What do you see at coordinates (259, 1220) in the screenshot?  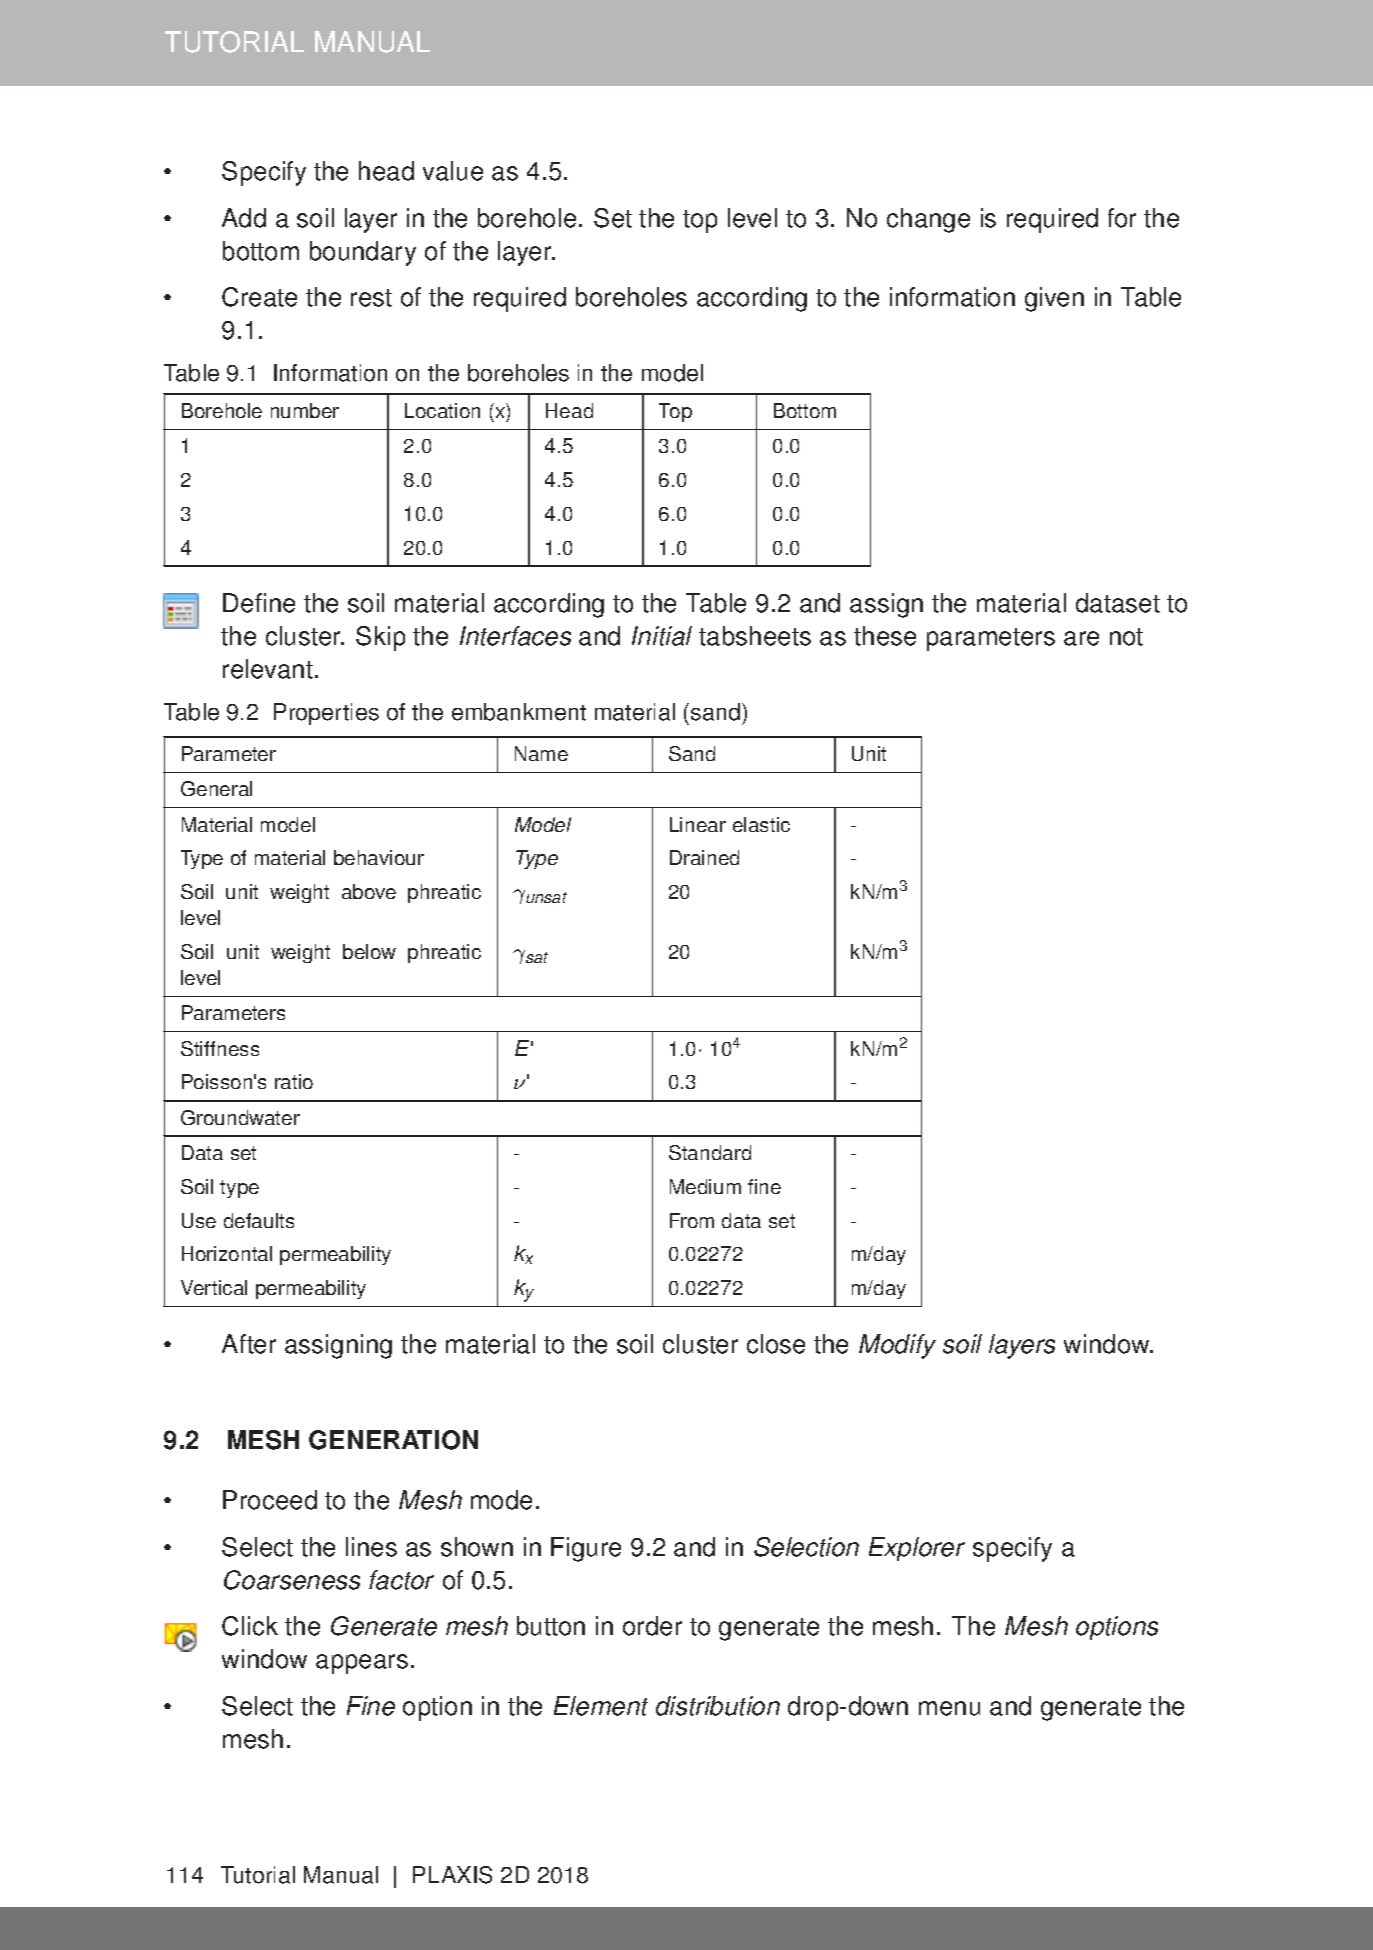 I see `defaults` at bounding box center [259, 1220].
